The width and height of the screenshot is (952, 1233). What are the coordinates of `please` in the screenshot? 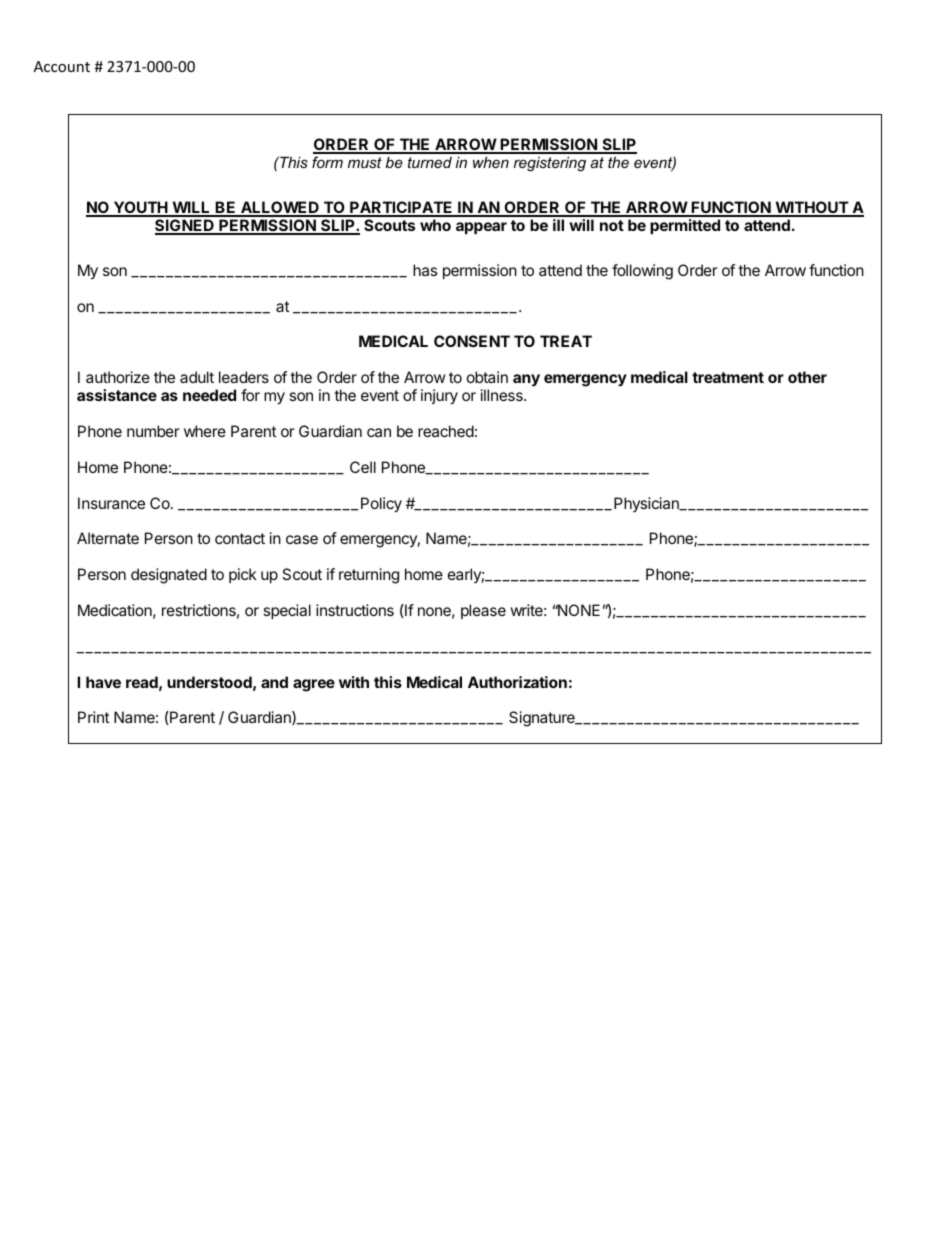 It's located at (483, 611).
